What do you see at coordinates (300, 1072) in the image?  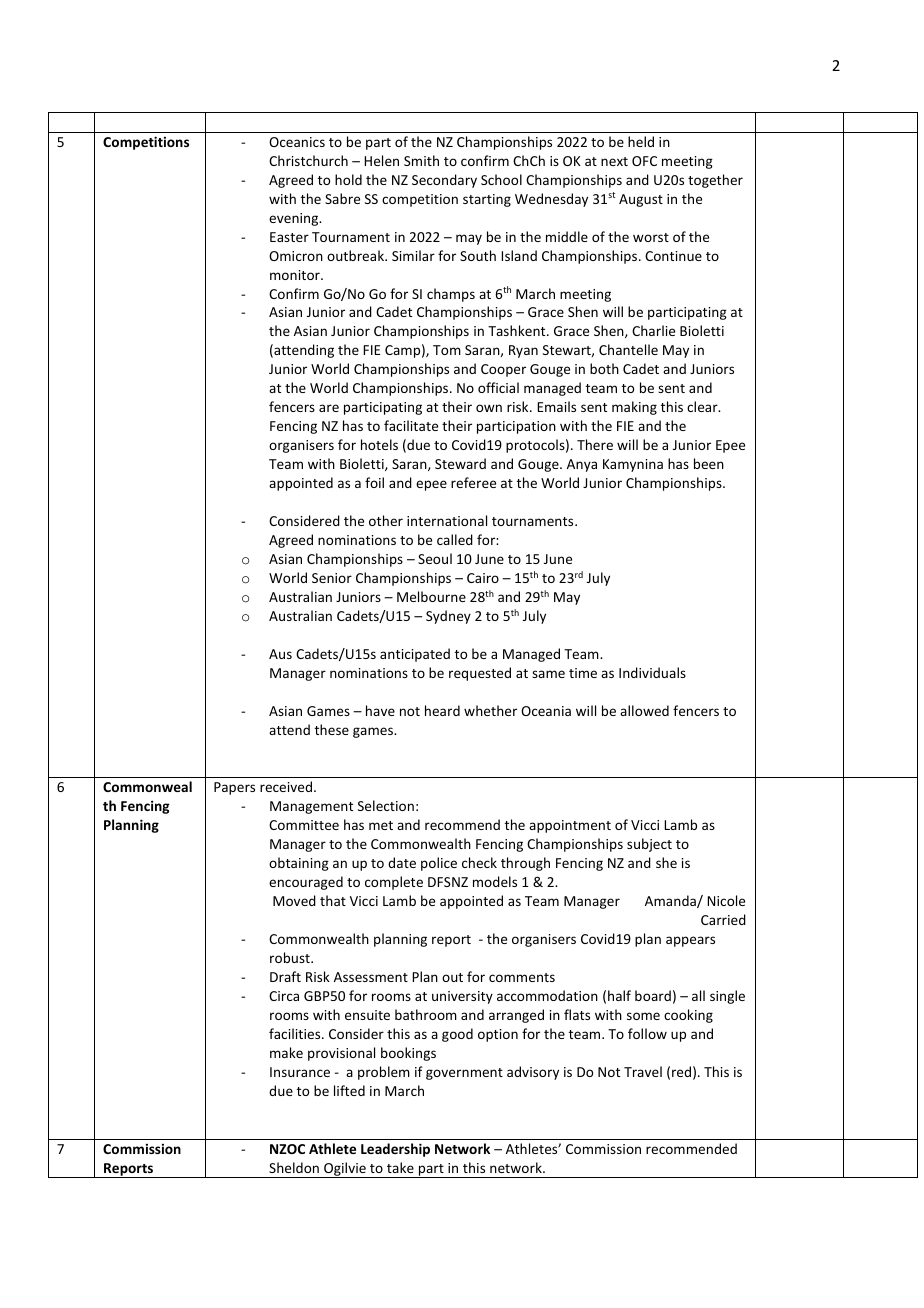 I see `Insurance` at bounding box center [300, 1072].
